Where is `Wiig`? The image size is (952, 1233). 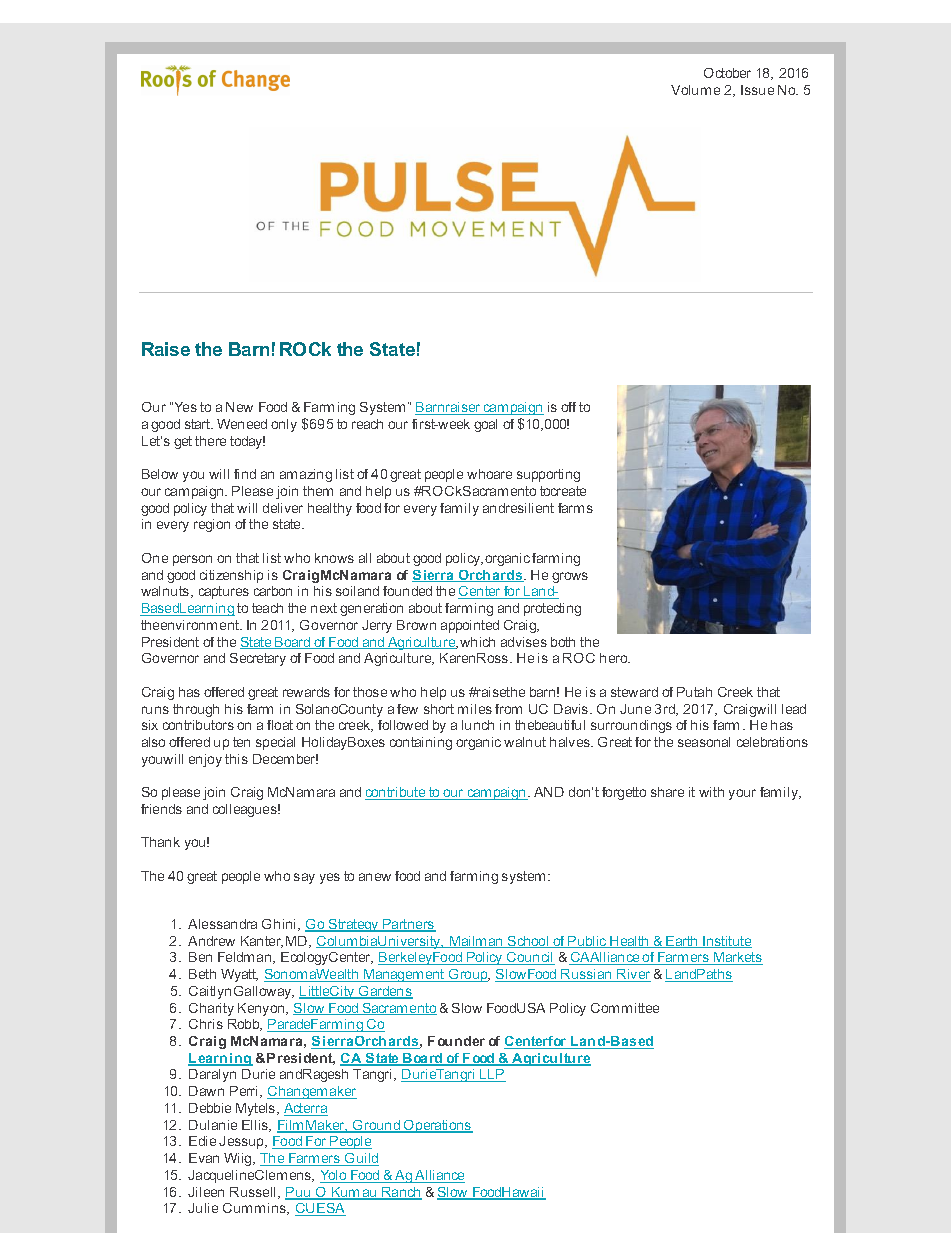
Wiig is located at coordinates (239, 1159).
